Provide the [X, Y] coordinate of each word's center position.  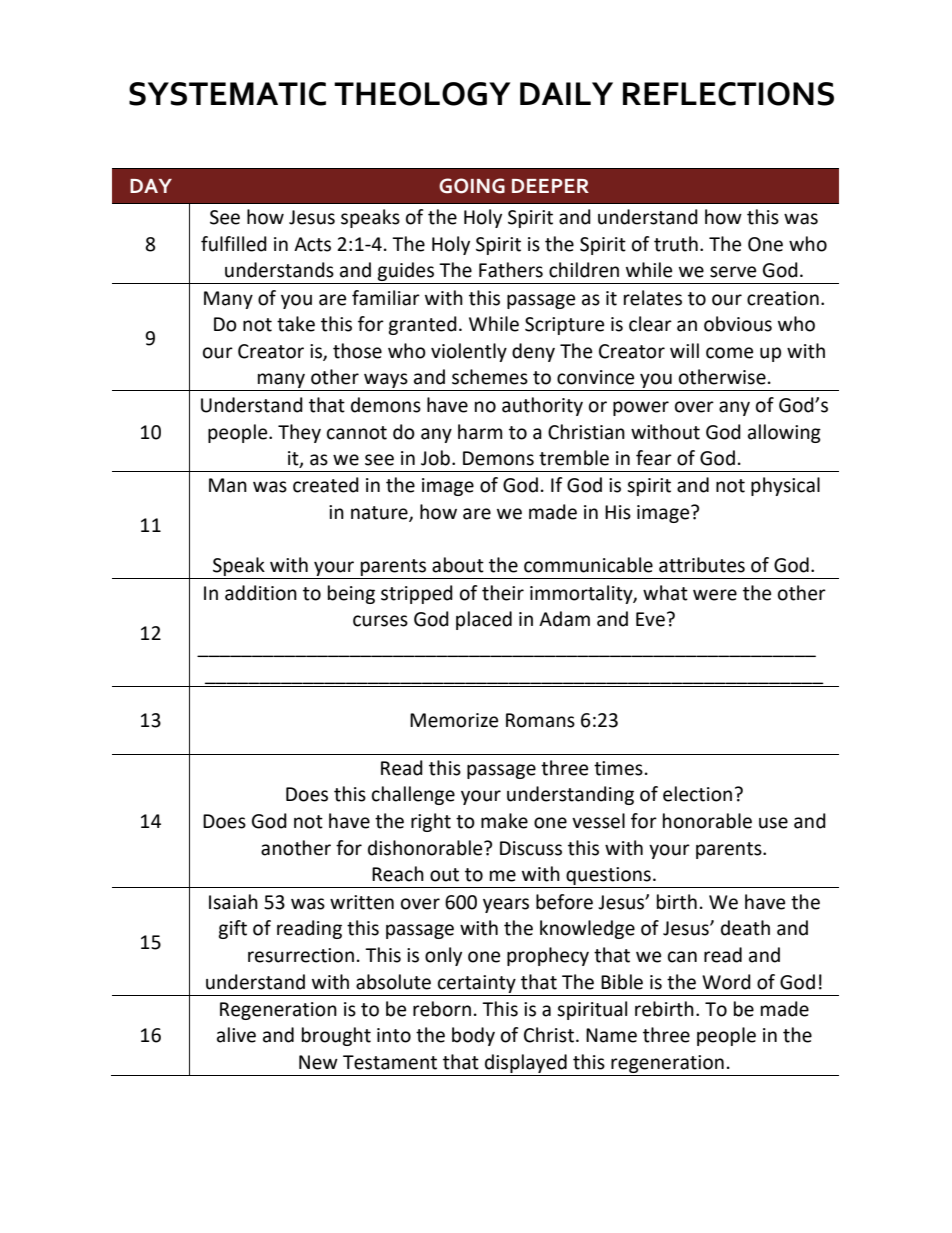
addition [261, 593]
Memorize [454, 720]
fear [654, 458]
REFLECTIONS [728, 94]
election [697, 794]
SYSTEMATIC [227, 94]
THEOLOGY [422, 94]
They [299, 433]
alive [236, 1035]
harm [480, 432]
